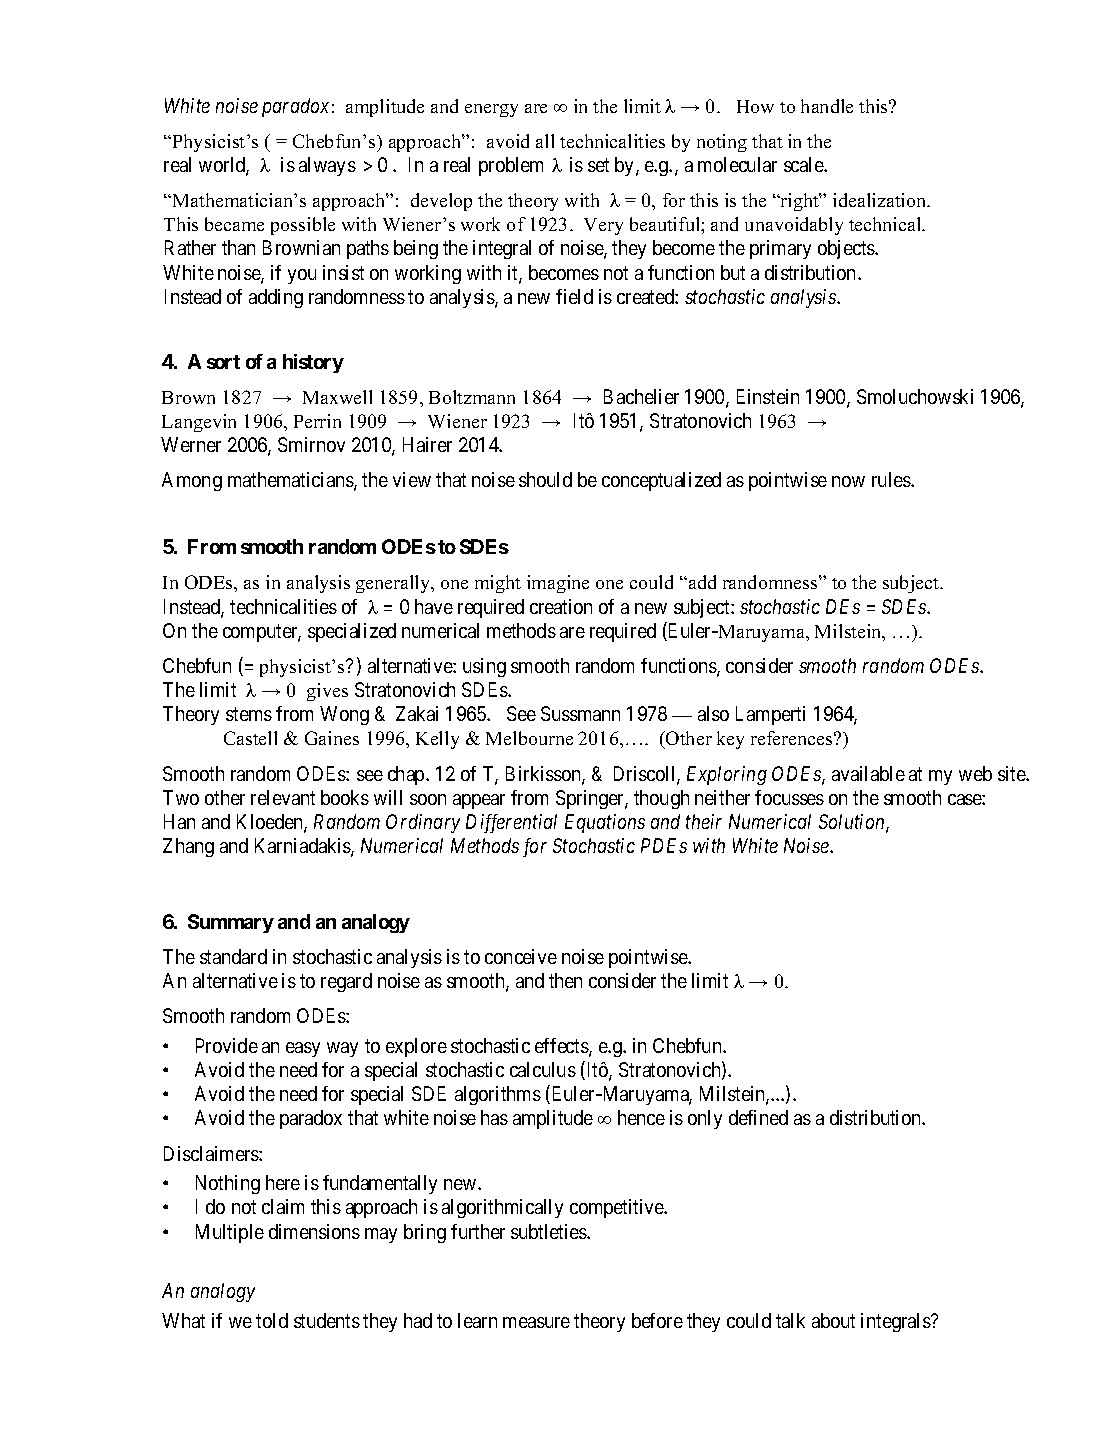 The width and height of the document is (1120, 1450). What do you see at coordinates (868, 773) in the document?
I see `available` at bounding box center [868, 773].
